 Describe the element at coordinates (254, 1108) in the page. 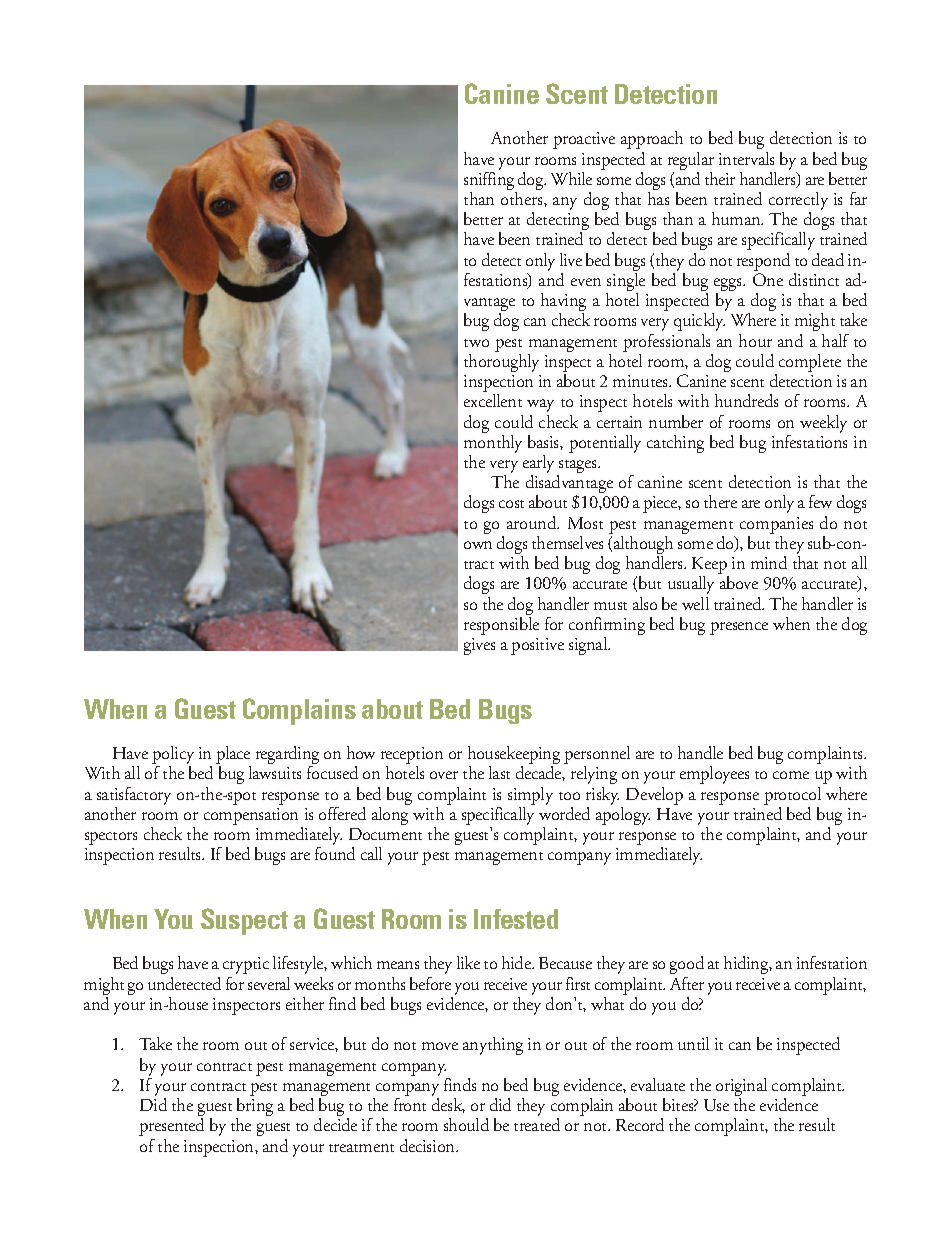

I see `bring` at that location.
